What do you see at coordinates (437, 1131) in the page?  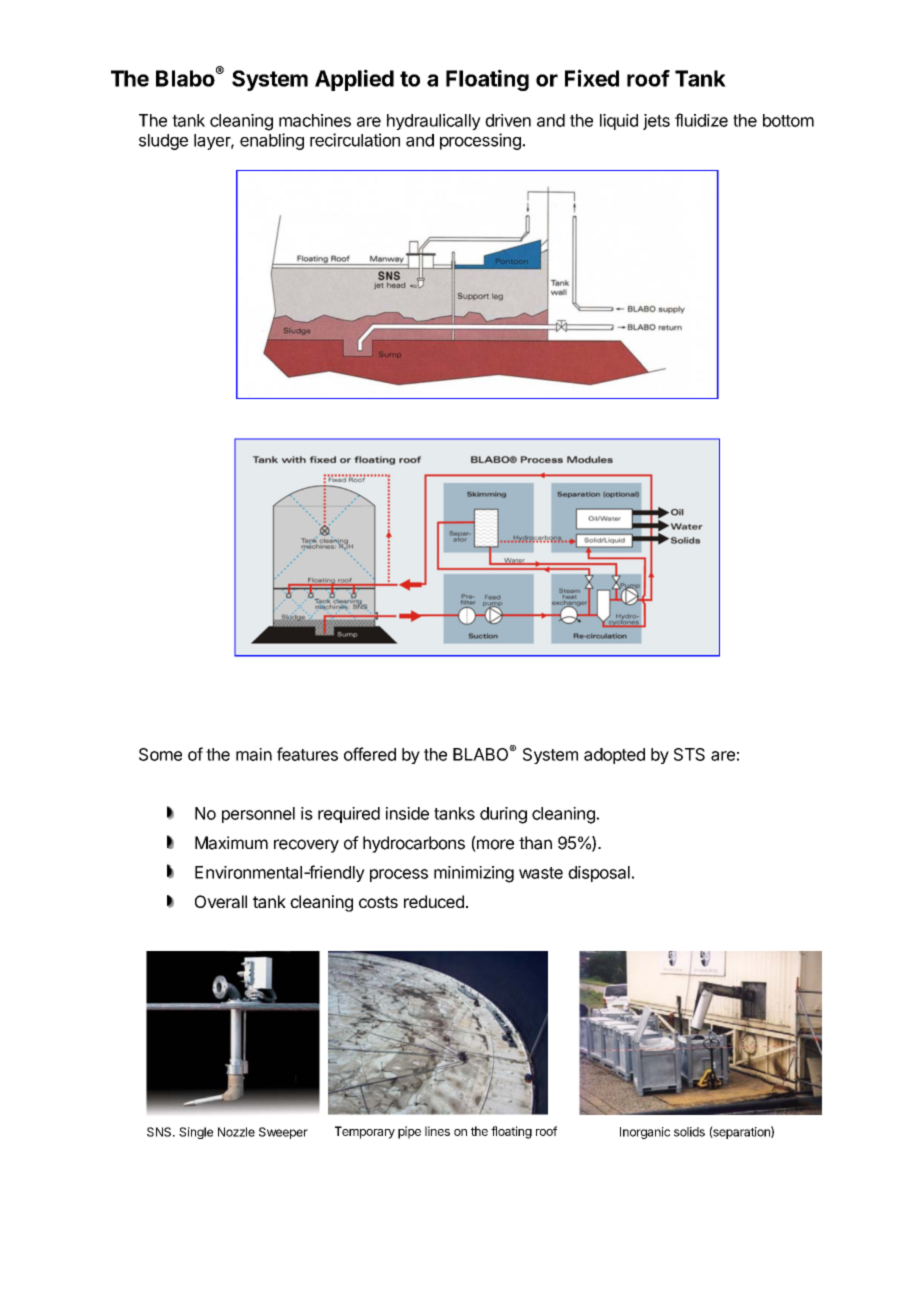 I see `lines` at bounding box center [437, 1131].
